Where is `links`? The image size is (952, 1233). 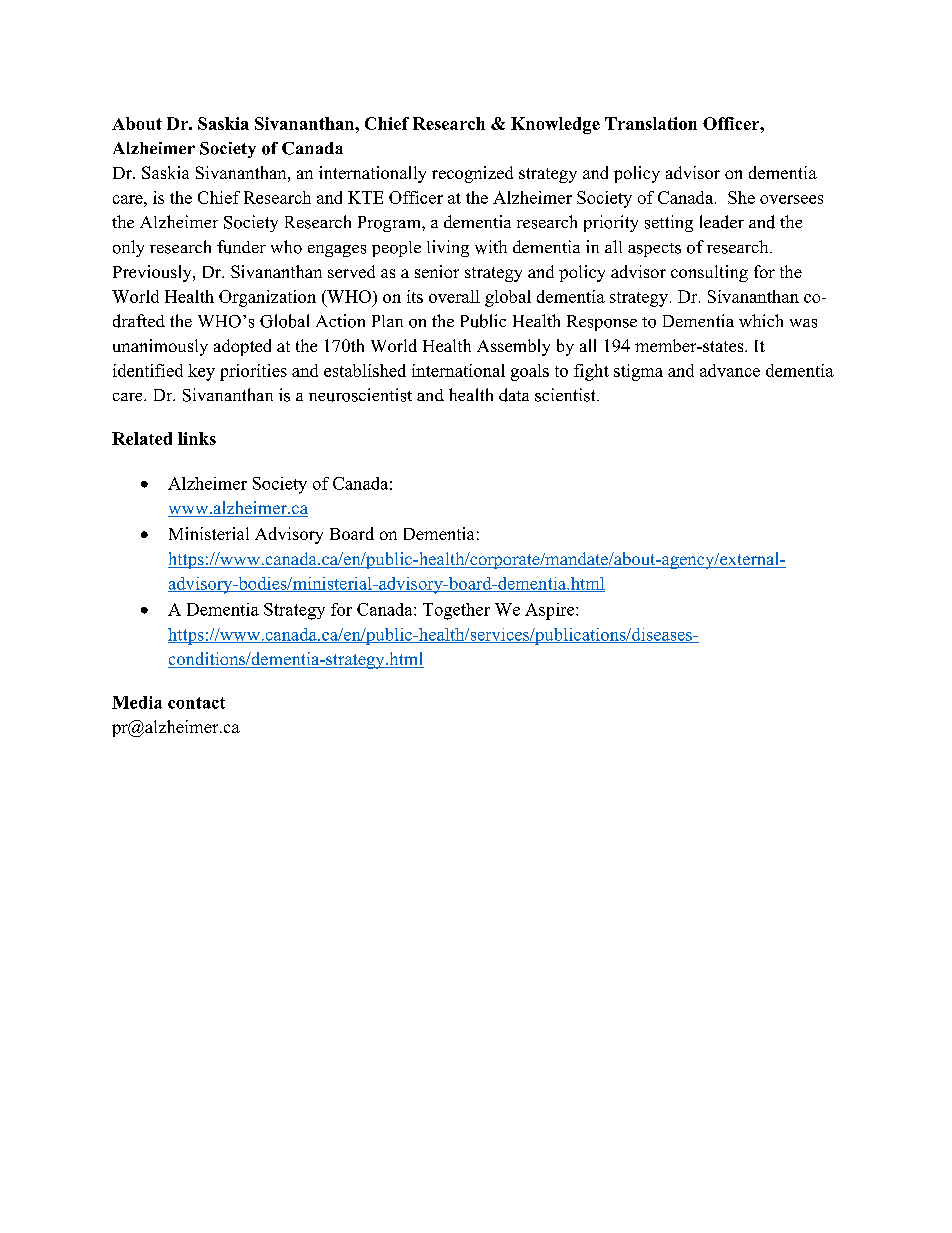
links is located at coordinates (197, 438).
